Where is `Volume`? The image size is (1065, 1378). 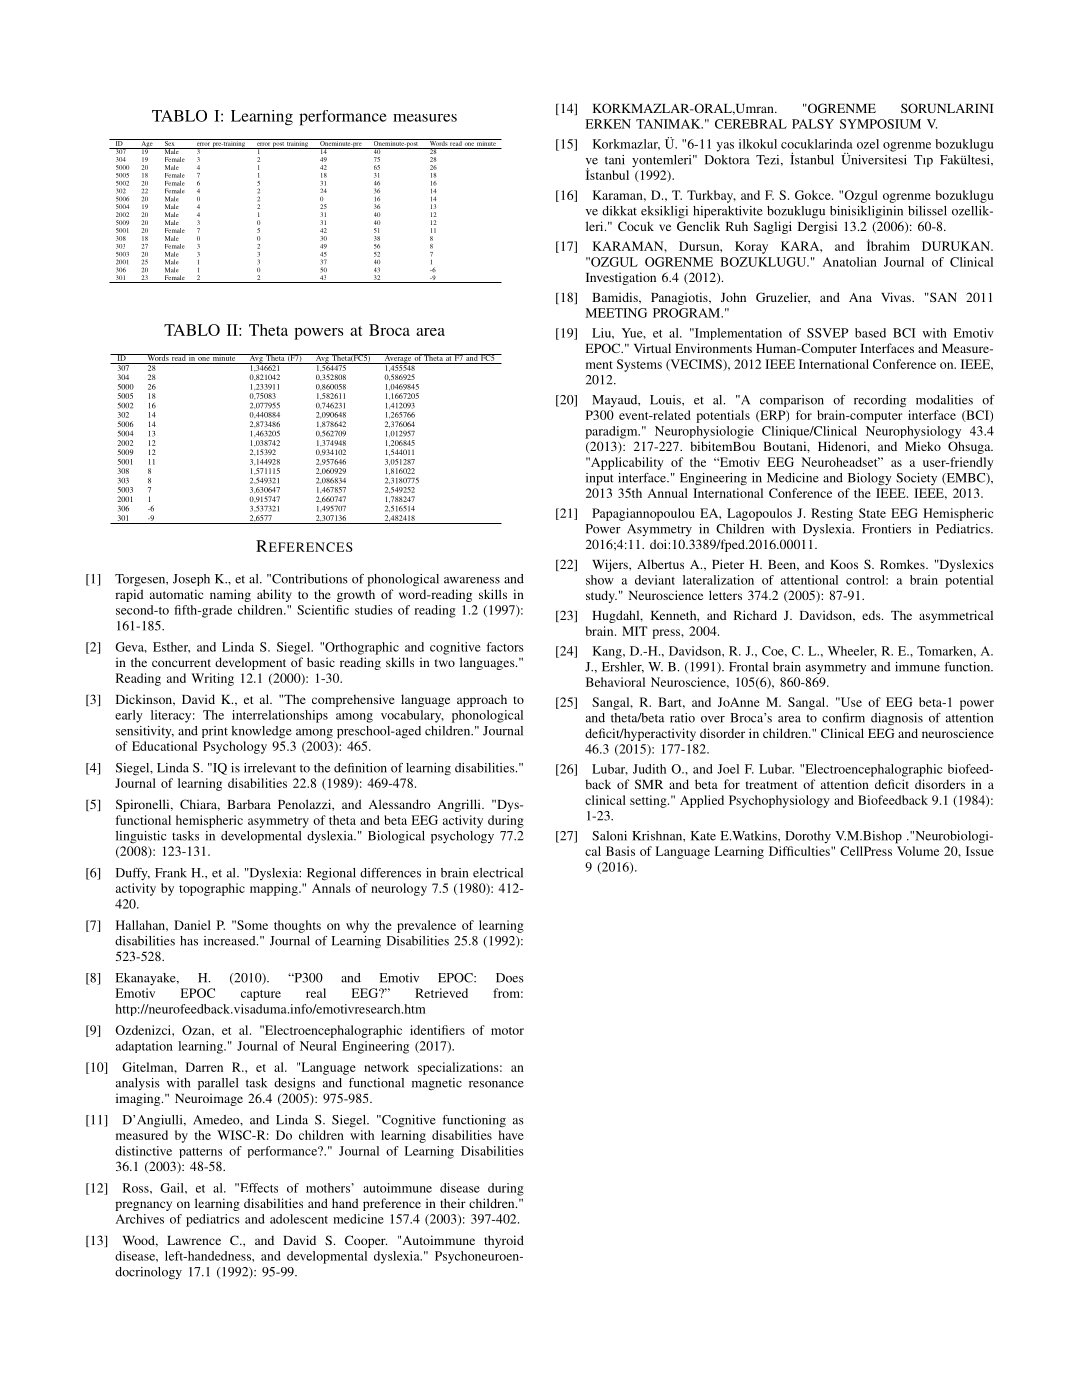 Volume is located at coordinates (918, 851).
